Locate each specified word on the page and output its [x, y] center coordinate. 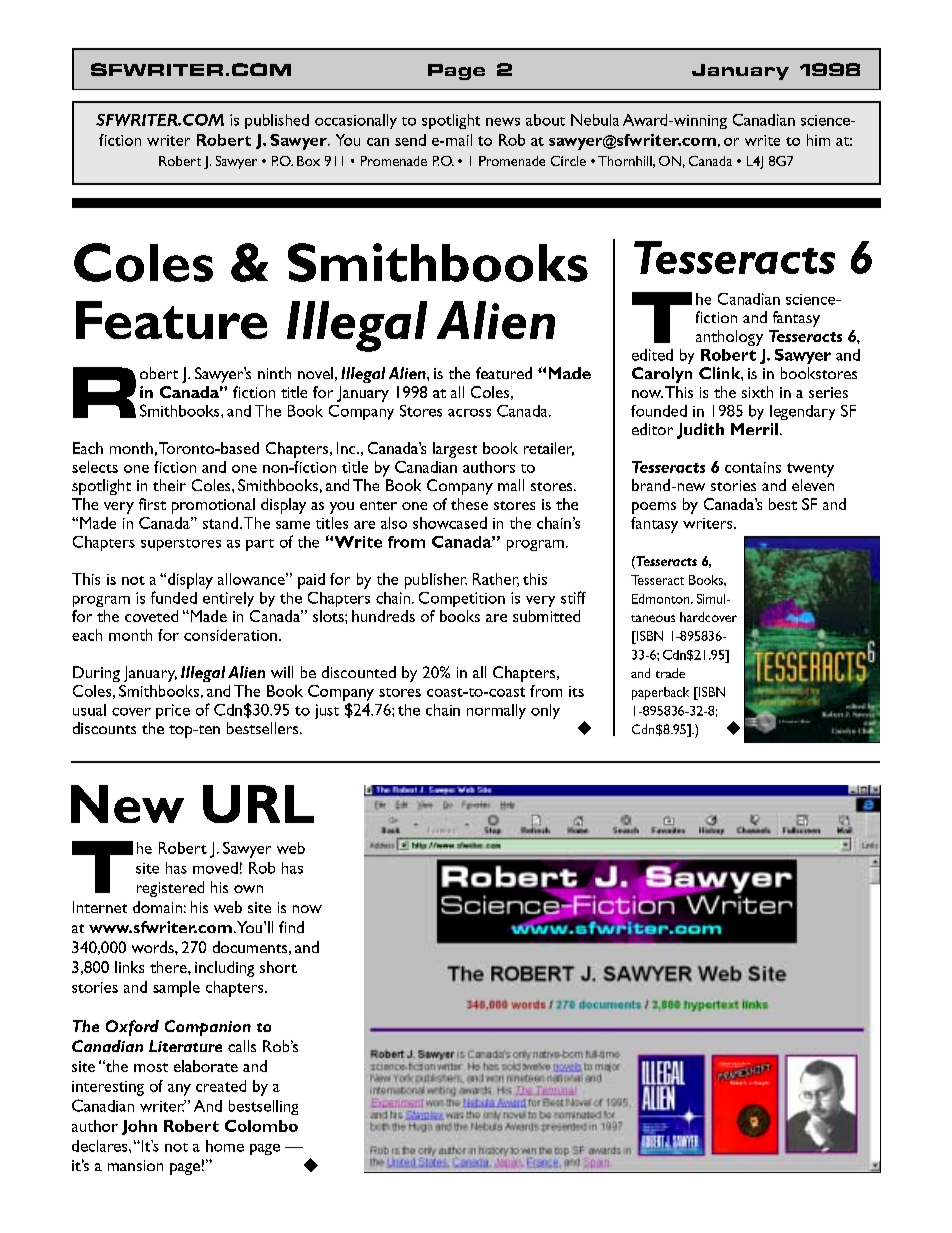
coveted [151, 616]
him [818, 140]
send [410, 140]
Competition [462, 599]
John [139, 1127]
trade [670, 673]
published [277, 121]
